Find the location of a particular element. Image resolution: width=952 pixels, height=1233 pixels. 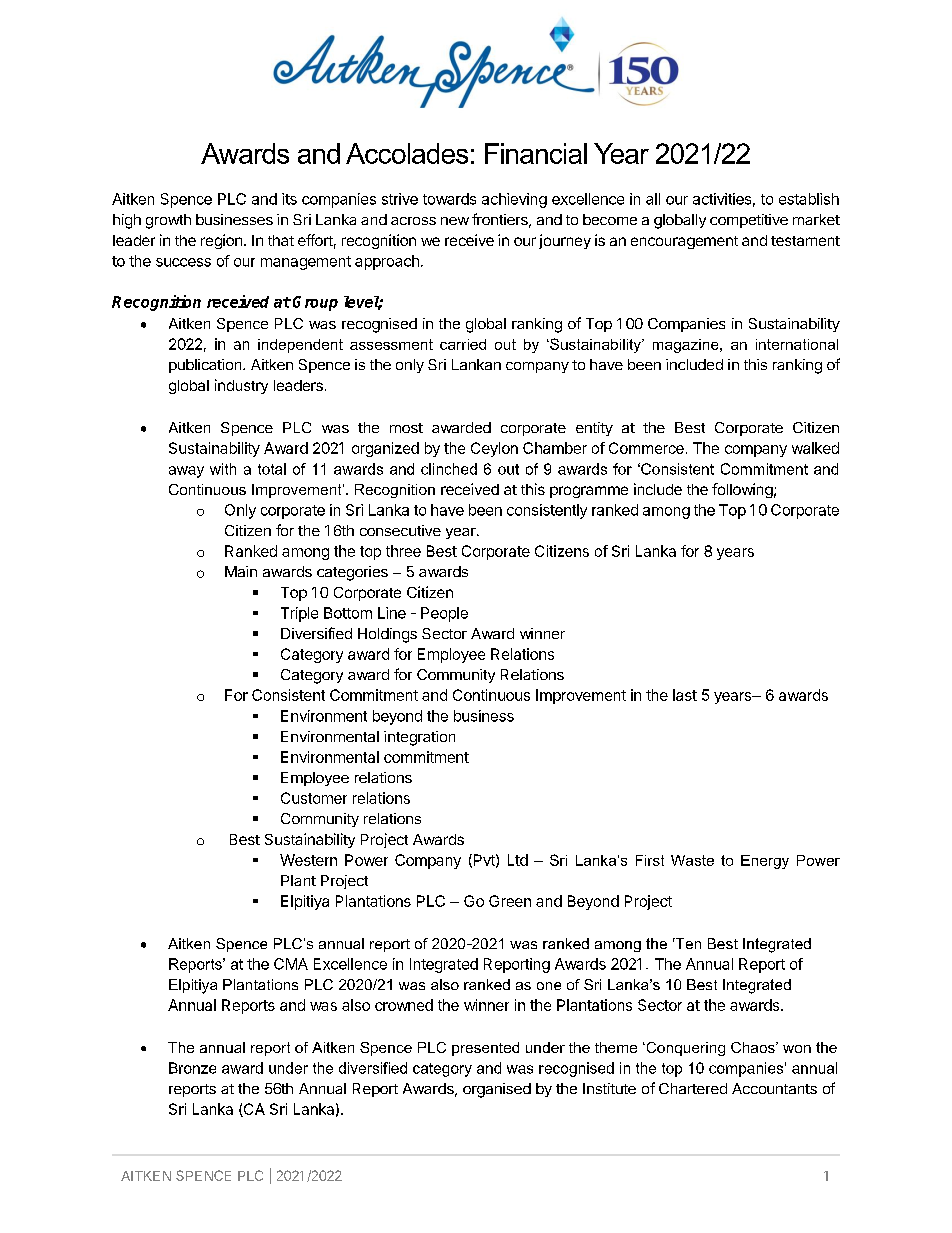

competitive is located at coordinates (749, 221).
